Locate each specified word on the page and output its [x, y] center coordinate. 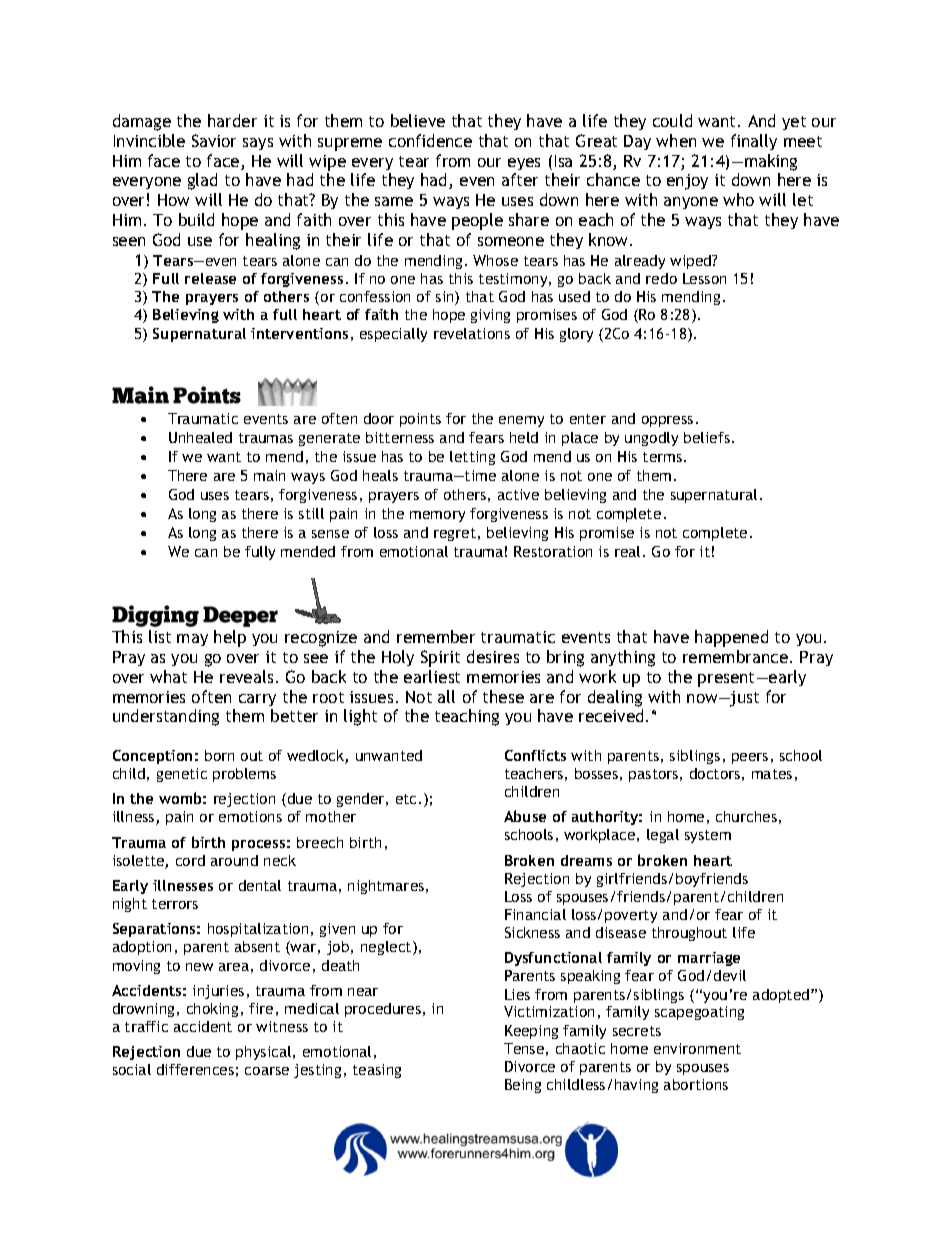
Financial [535, 914]
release [210, 278]
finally [754, 142]
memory [437, 516]
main [269, 475]
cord [190, 860]
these [503, 696]
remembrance [735, 656]
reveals [246, 676]
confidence [430, 140]
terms [664, 457]
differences [195, 1069]
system [708, 836]
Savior [214, 140]
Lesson [704, 278]
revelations [472, 333]
